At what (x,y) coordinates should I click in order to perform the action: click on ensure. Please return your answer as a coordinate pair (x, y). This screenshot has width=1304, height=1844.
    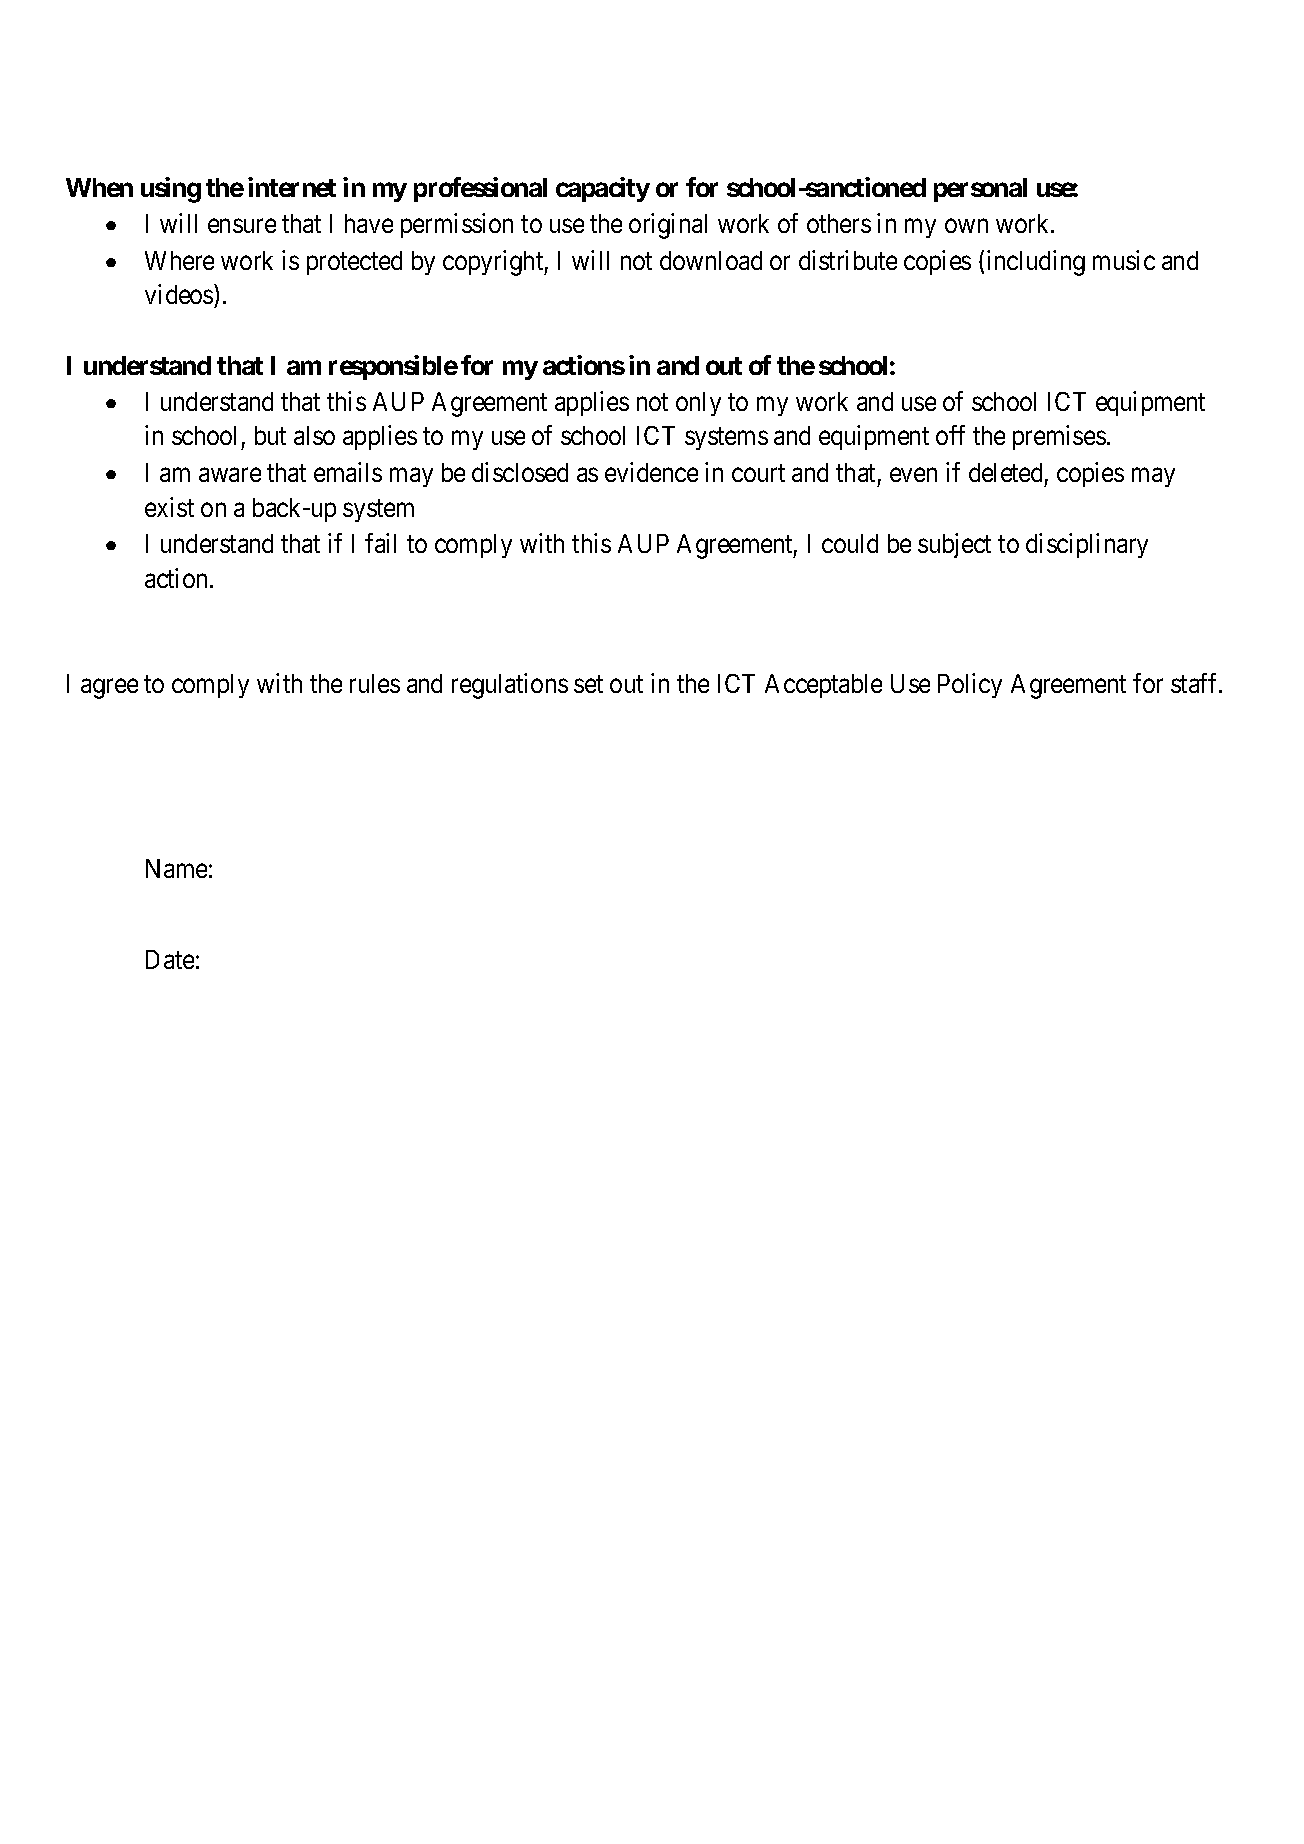
    Looking at the image, I should click on (242, 226).
